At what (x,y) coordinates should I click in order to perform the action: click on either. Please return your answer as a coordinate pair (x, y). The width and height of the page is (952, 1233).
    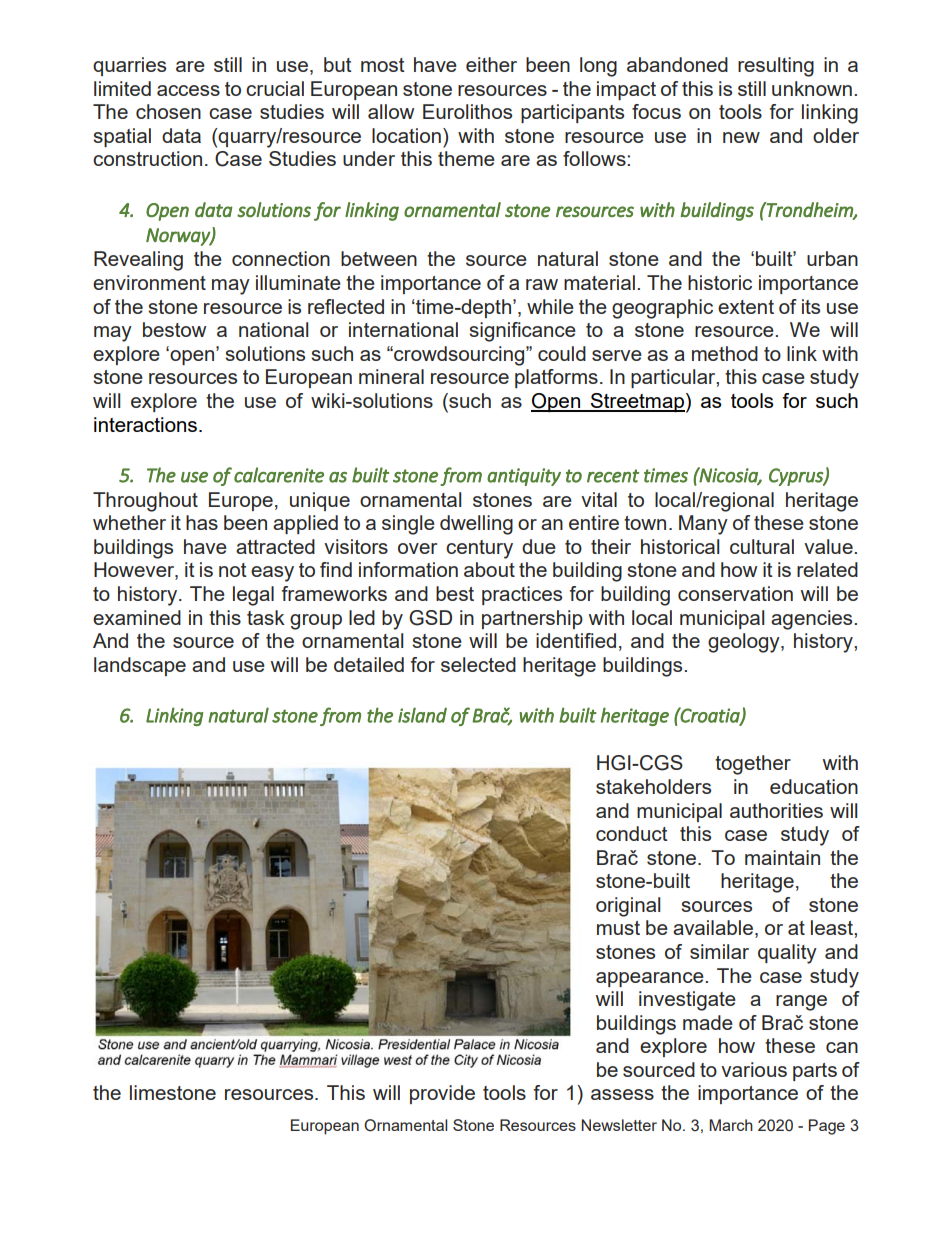
    Looking at the image, I should click on (491, 64).
